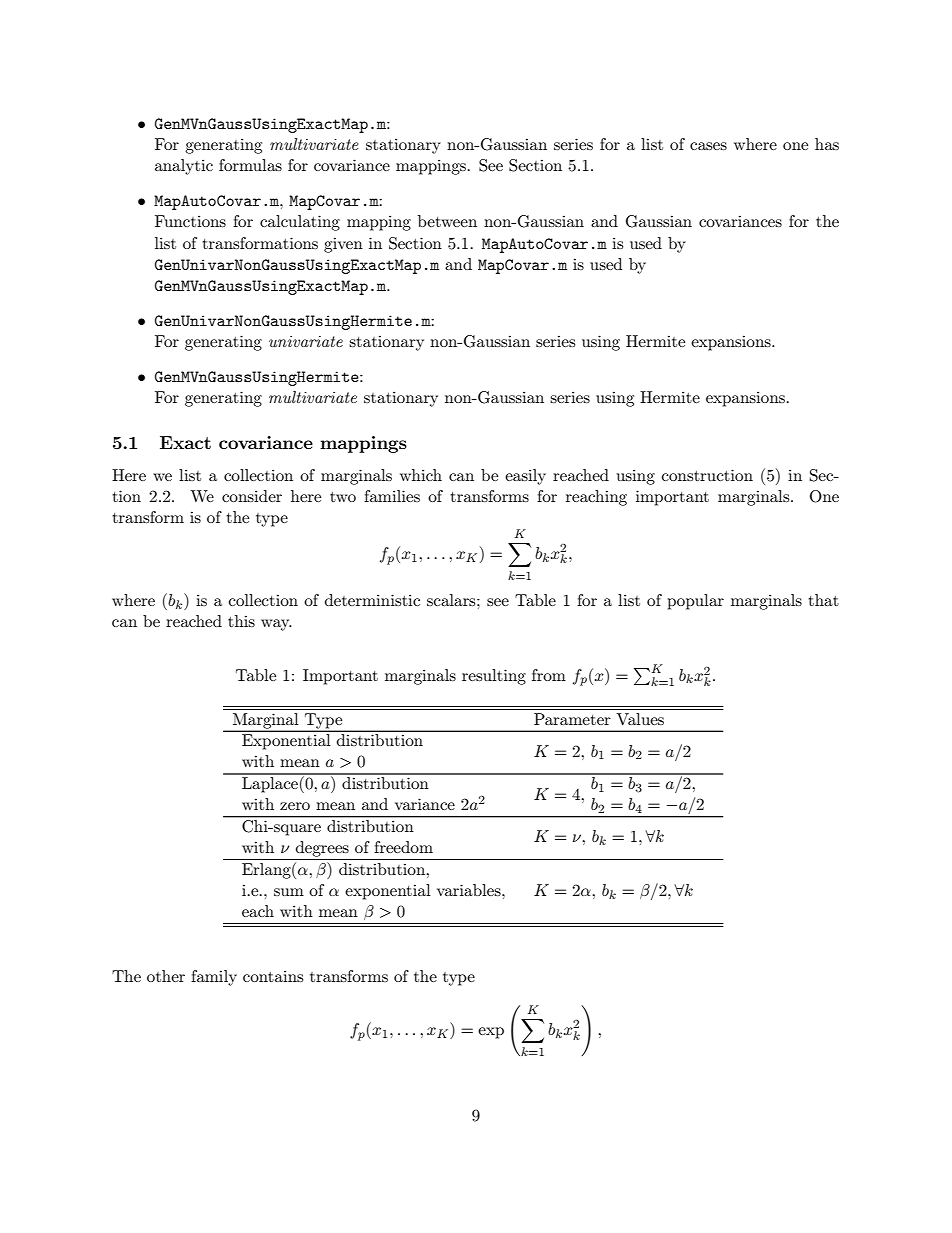 This image has height=1233, width=952. Describe the element at coordinates (250, 165) in the image. I see `formulas` at that location.
